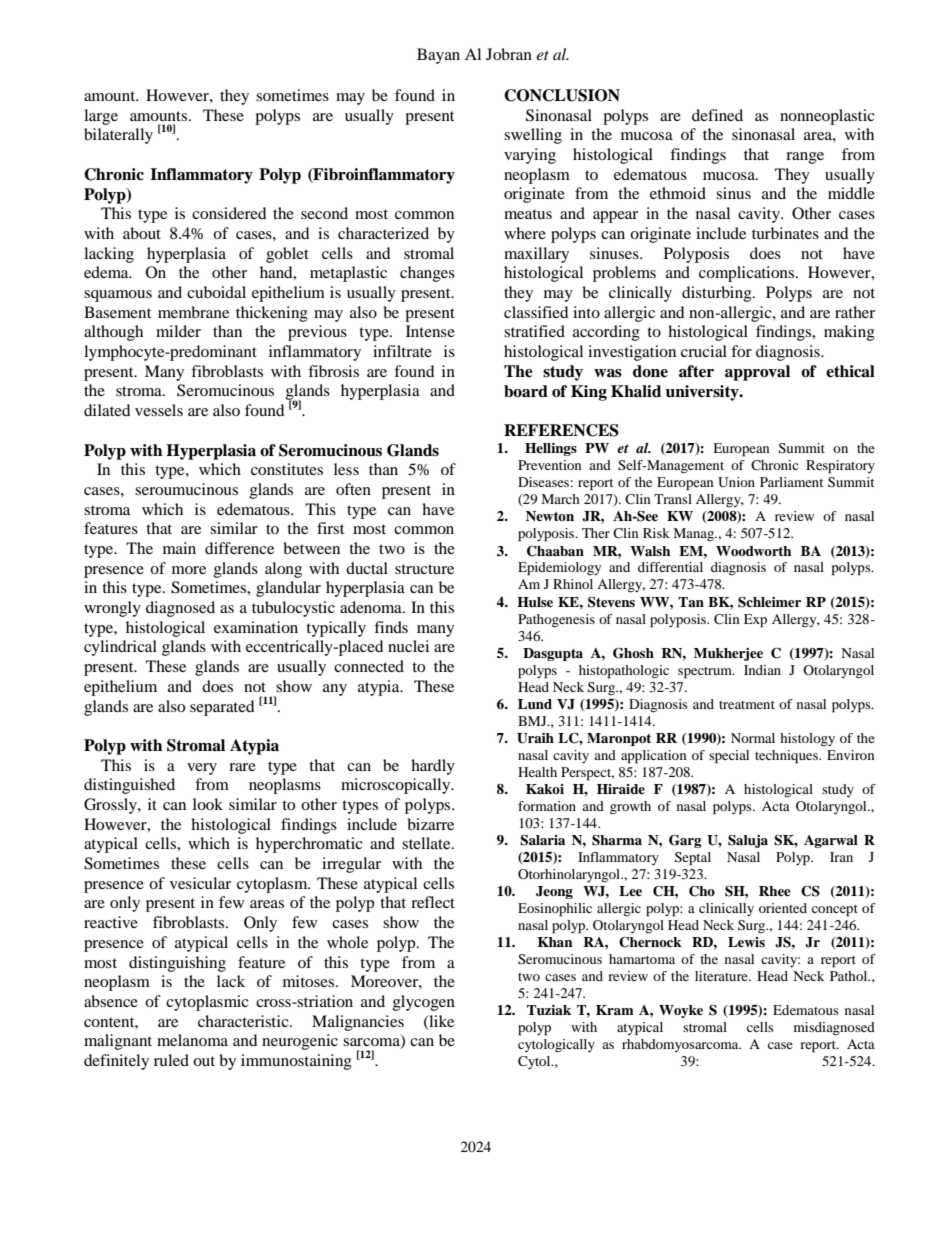 The image size is (952, 1233). What do you see at coordinates (722, 976) in the page?
I see `literature` at bounding box center [722, 976].
